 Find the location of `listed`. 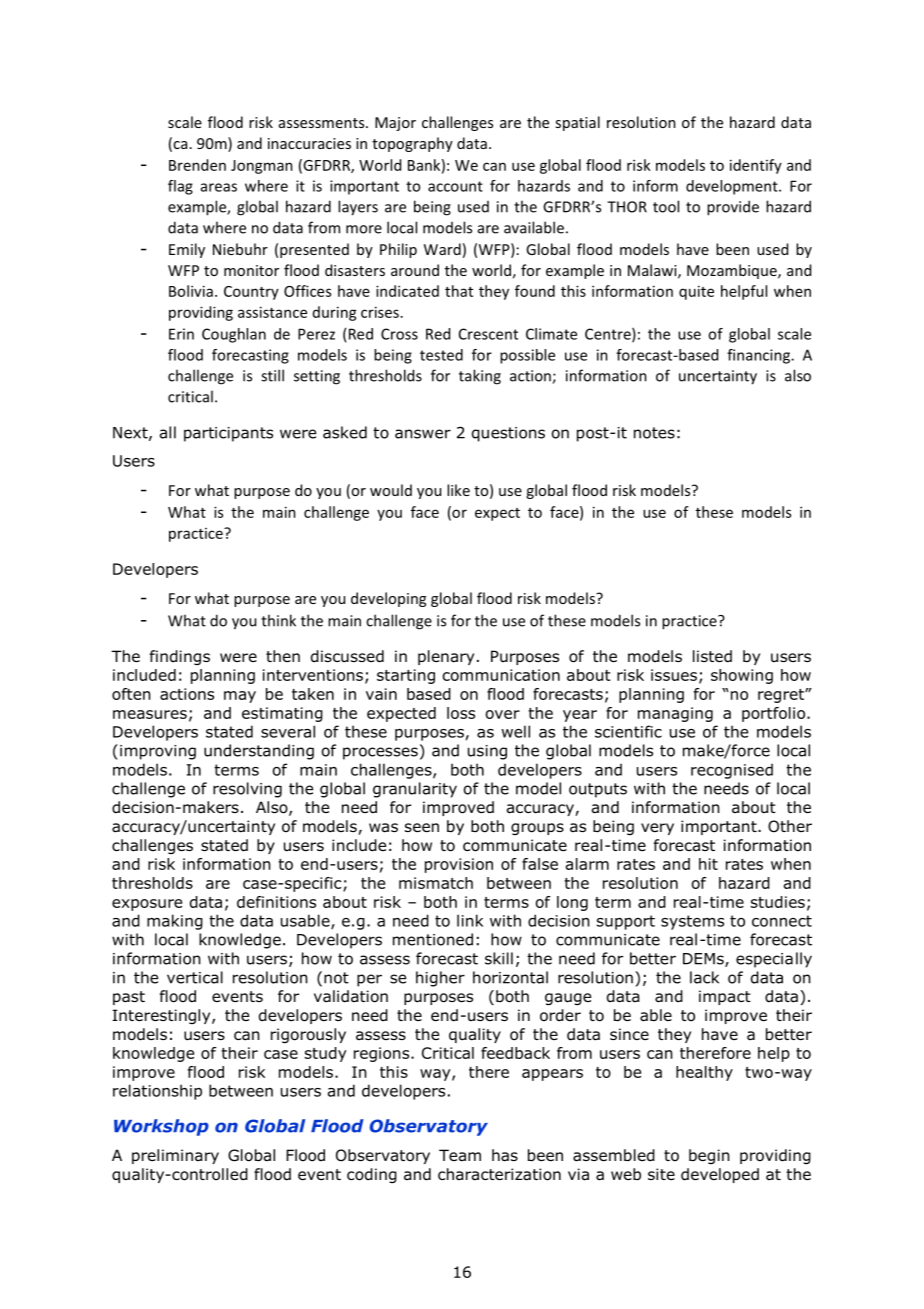

listed is located at coordinates (712, 656).
